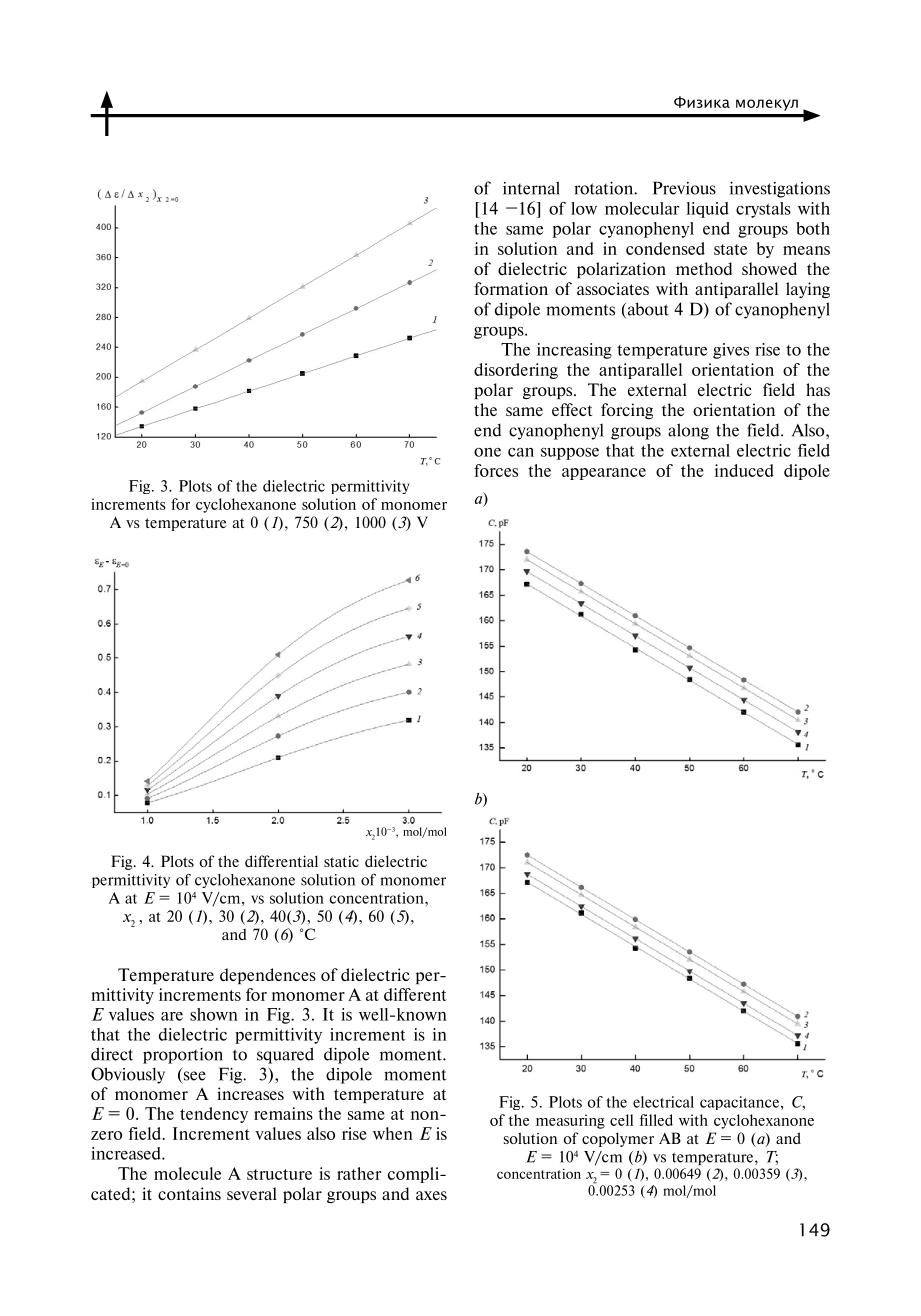 This screenshot has width=921, height=1316. Describe the element at coordinates (516, 371) in the screenshot. I see `disordering` at that location.
